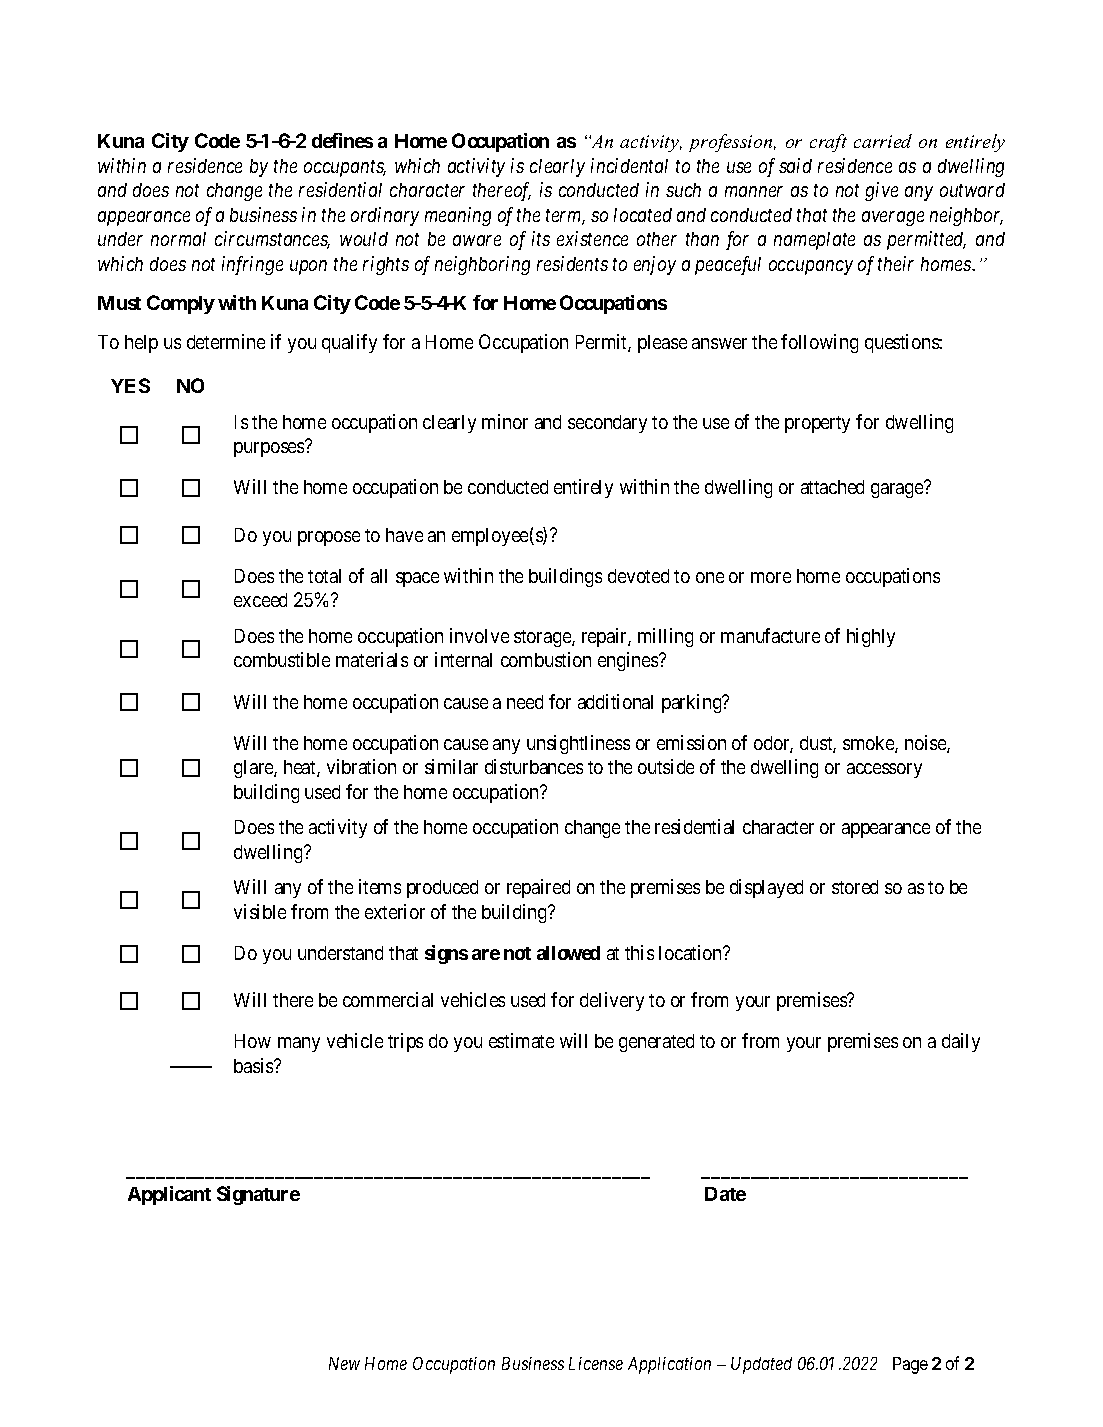  Describe the element at coordinates (254, 769) in the document. I see `glare` at that location.
